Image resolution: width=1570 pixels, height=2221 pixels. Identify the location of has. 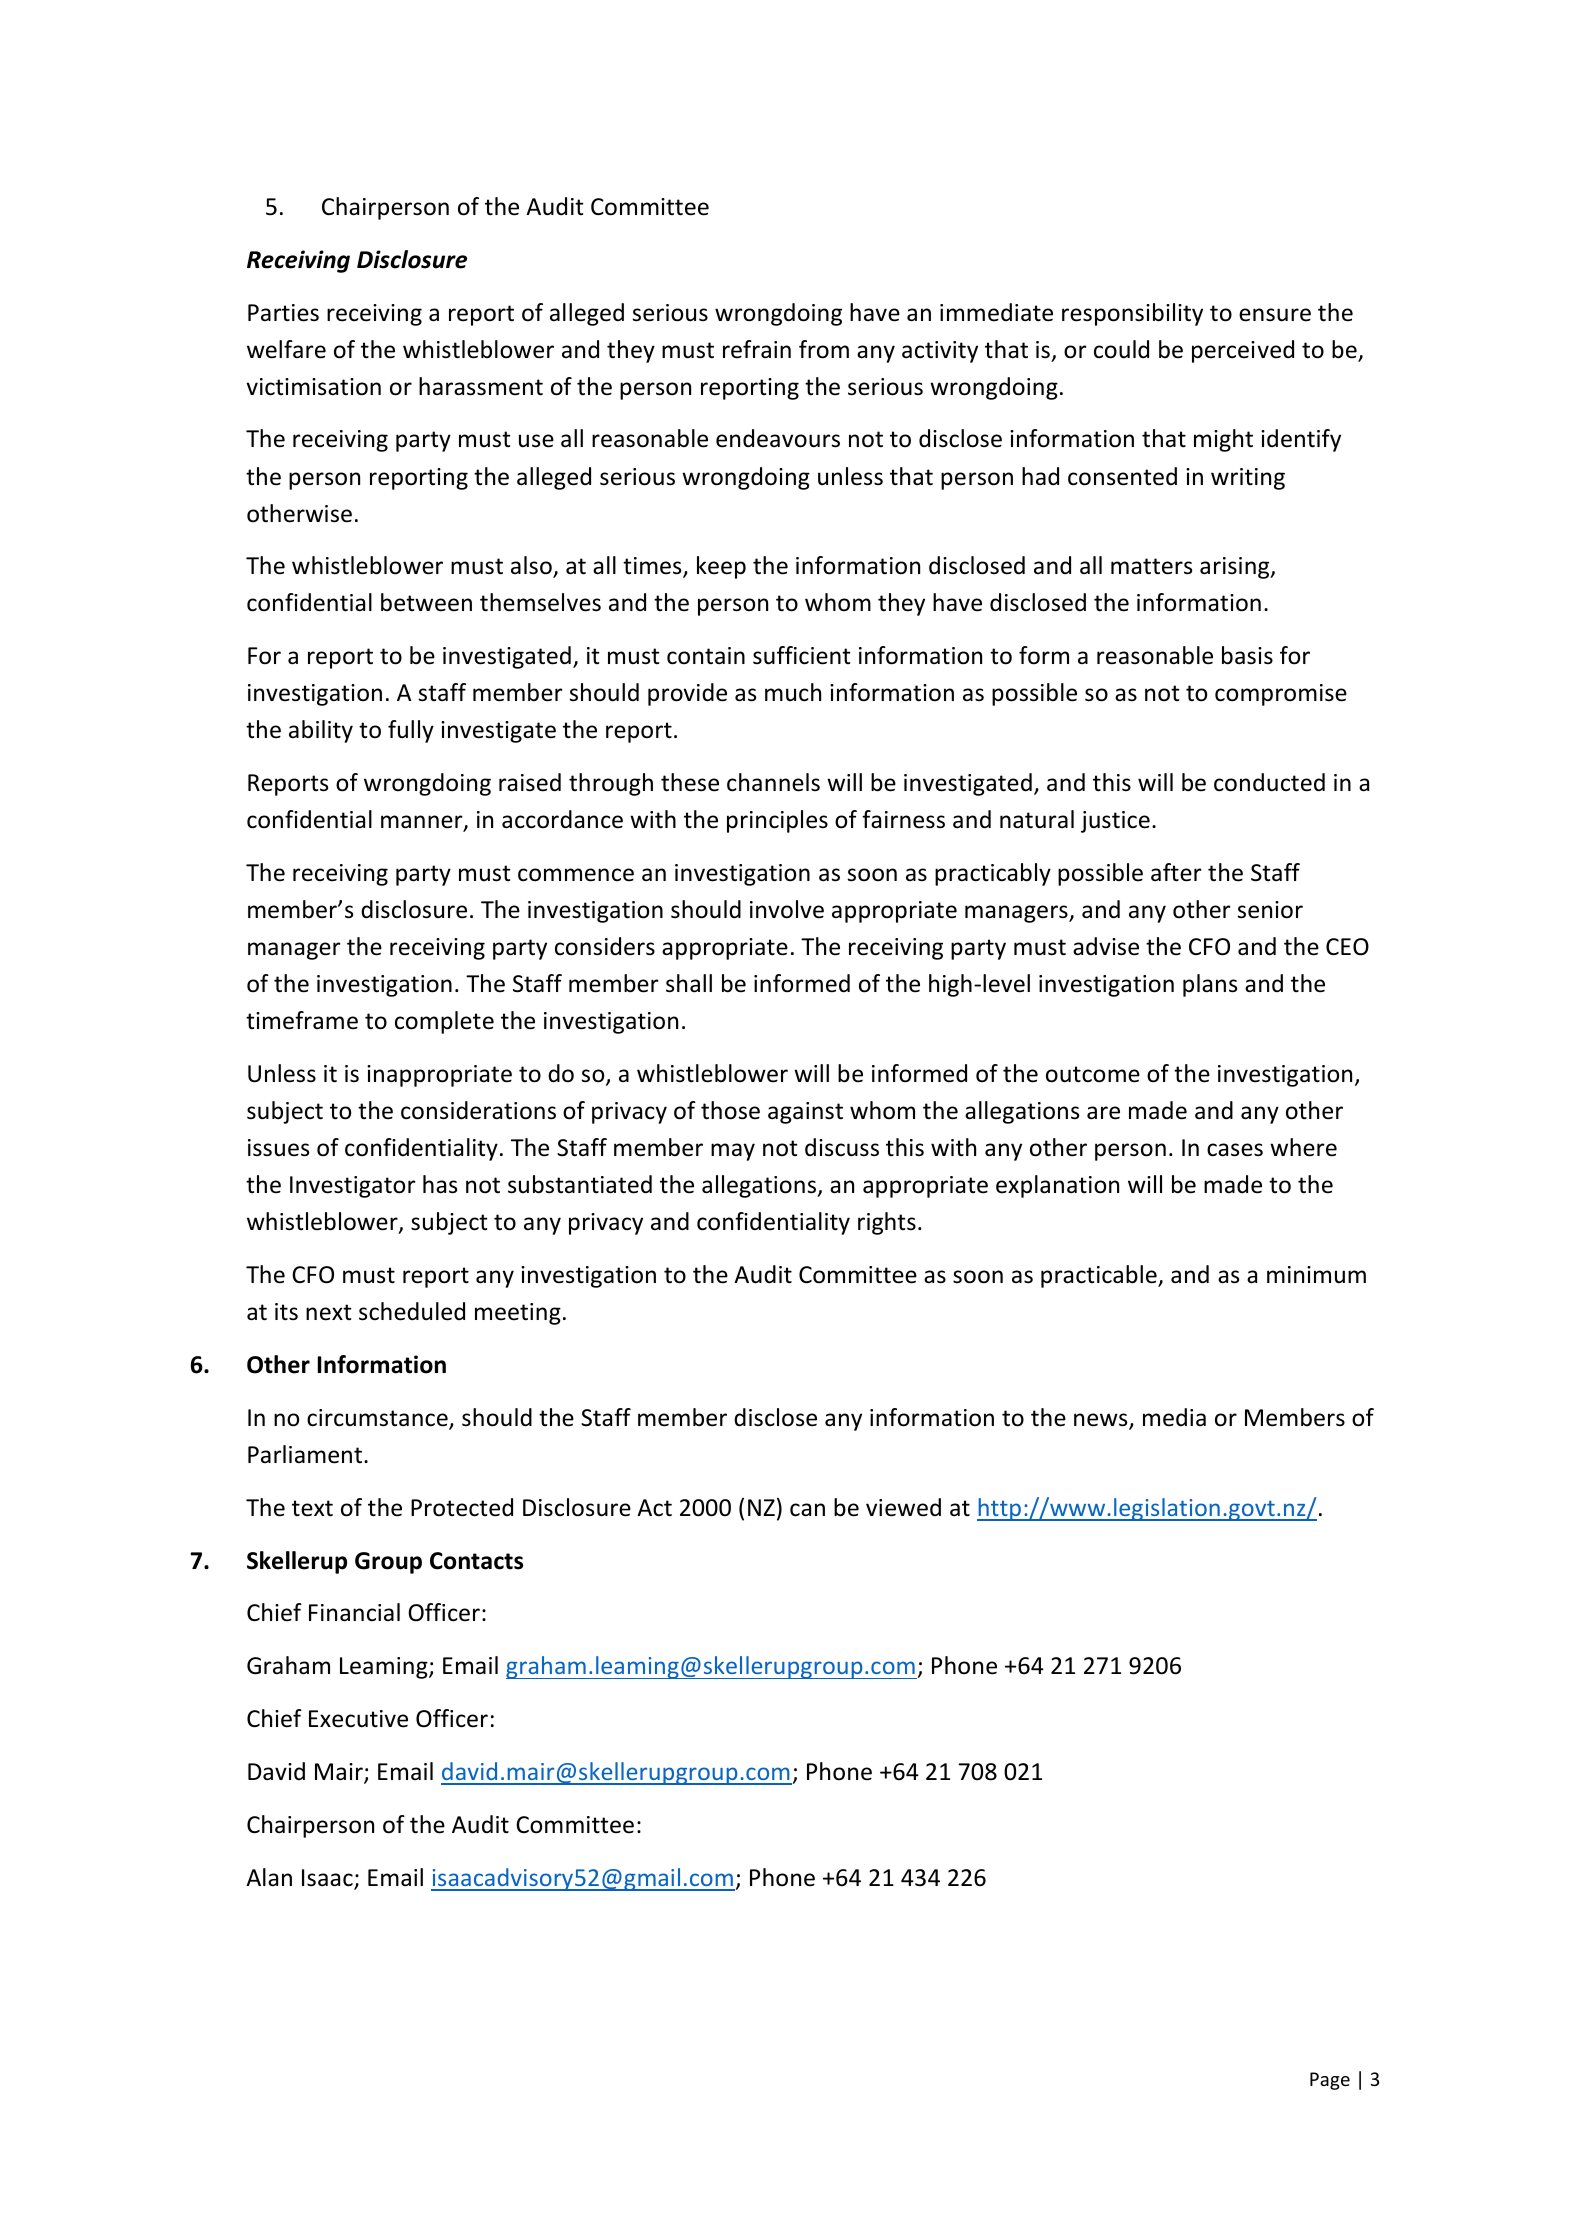
(440, 1184).
